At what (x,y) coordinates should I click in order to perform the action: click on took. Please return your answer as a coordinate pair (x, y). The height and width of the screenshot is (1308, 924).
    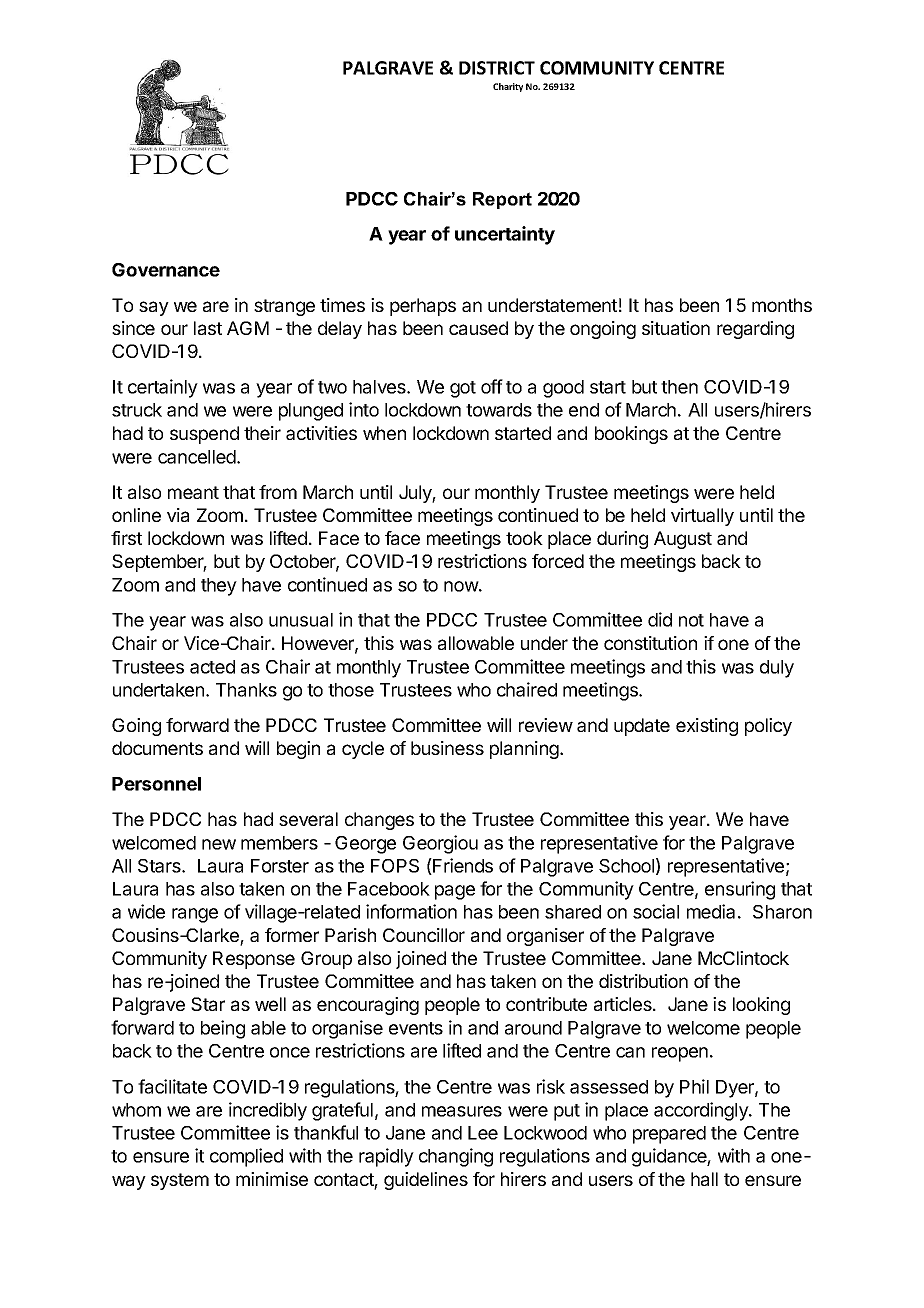
    Looking at the image, I should click on (524, 538).
